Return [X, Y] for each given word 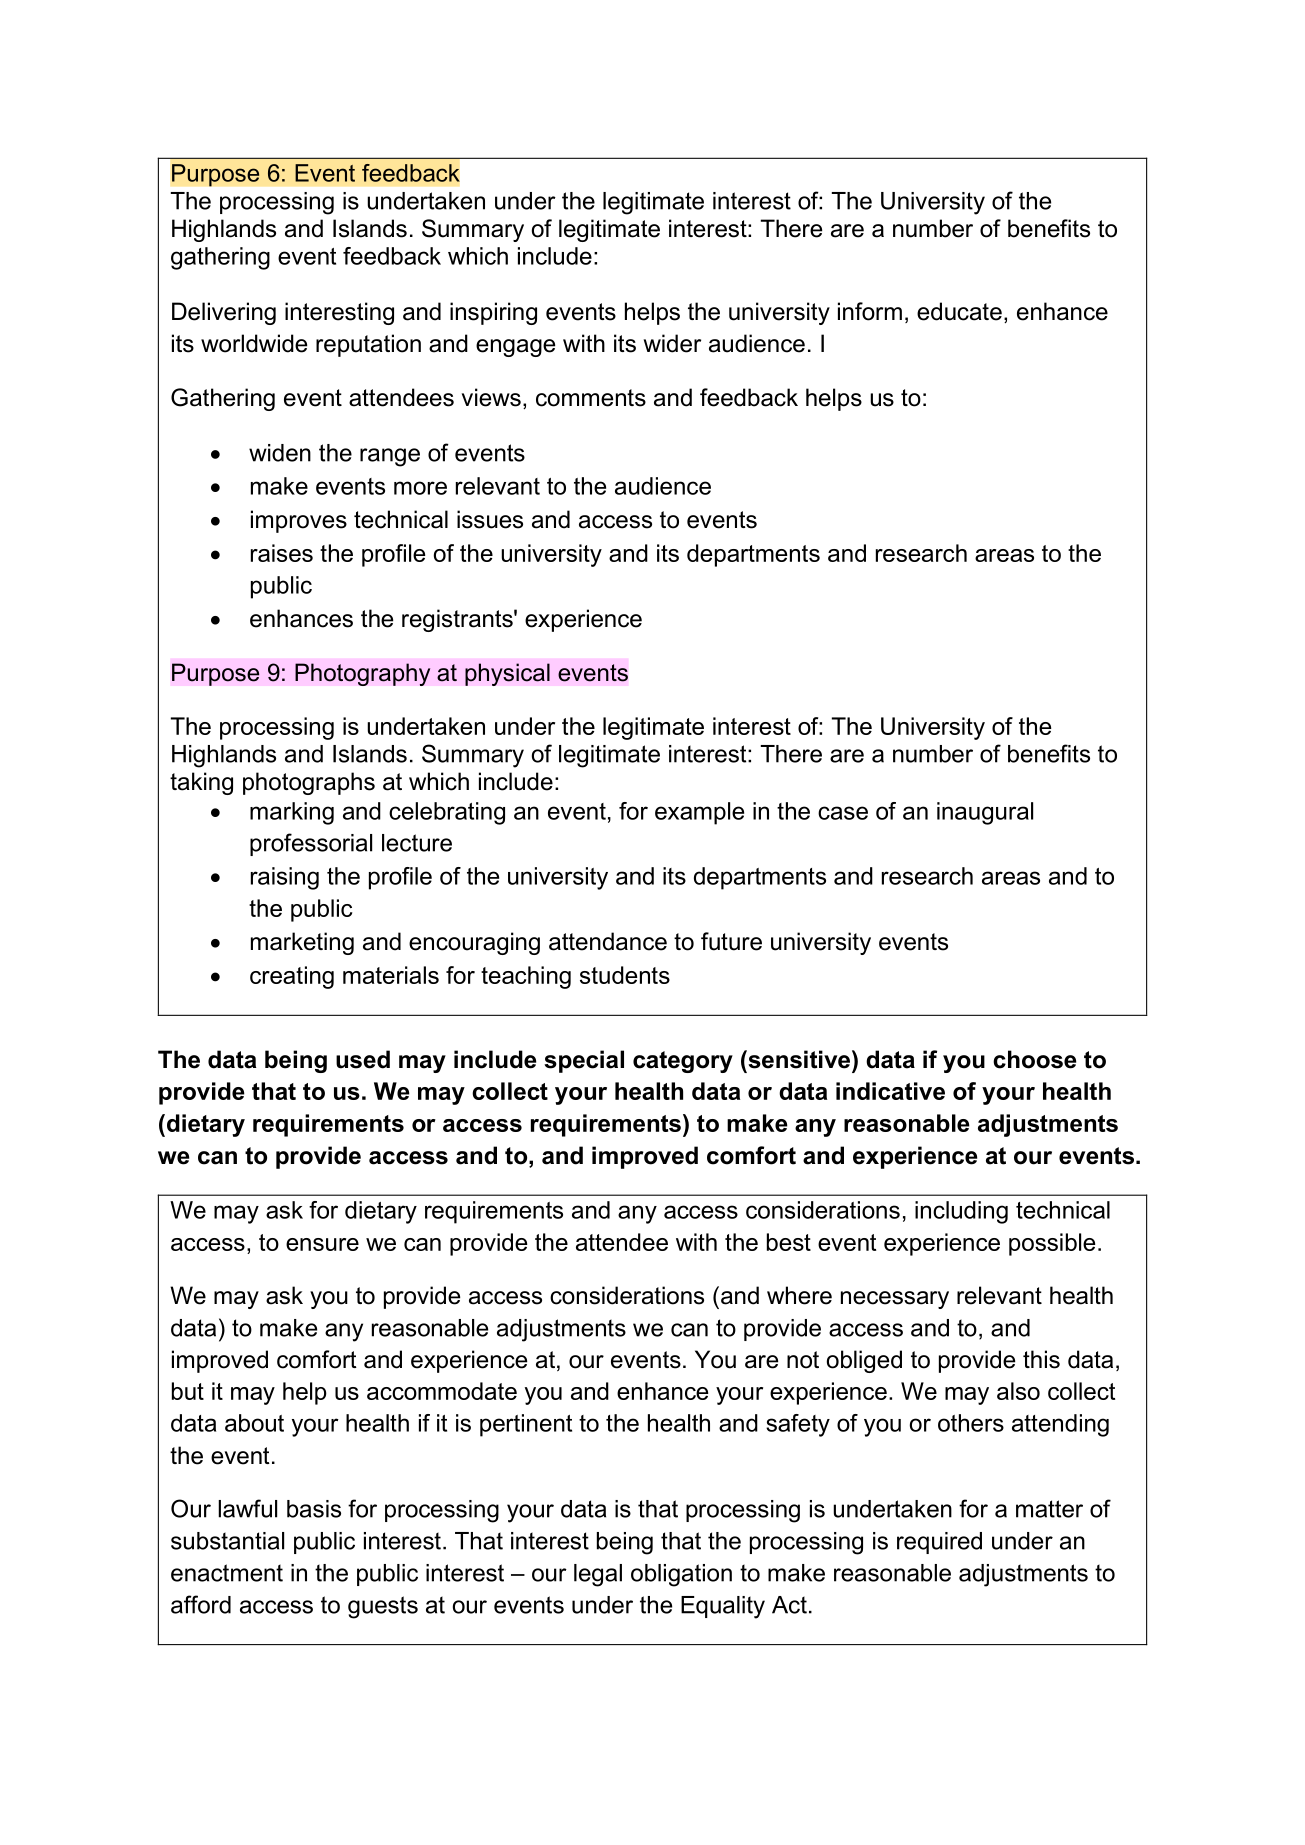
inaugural [985, 813]
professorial [311, 844]
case [843, 813]
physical [507, 674]
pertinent [526, 1425]
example [699, 813]
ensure [322, 1244]
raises [282, 553]
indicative [890, 1091]
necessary [895, 1300]
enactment [227, 1573]
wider [672, 343]
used [363, 1059]
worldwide [254, 343]
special [584, 1061]
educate [959, 311]
